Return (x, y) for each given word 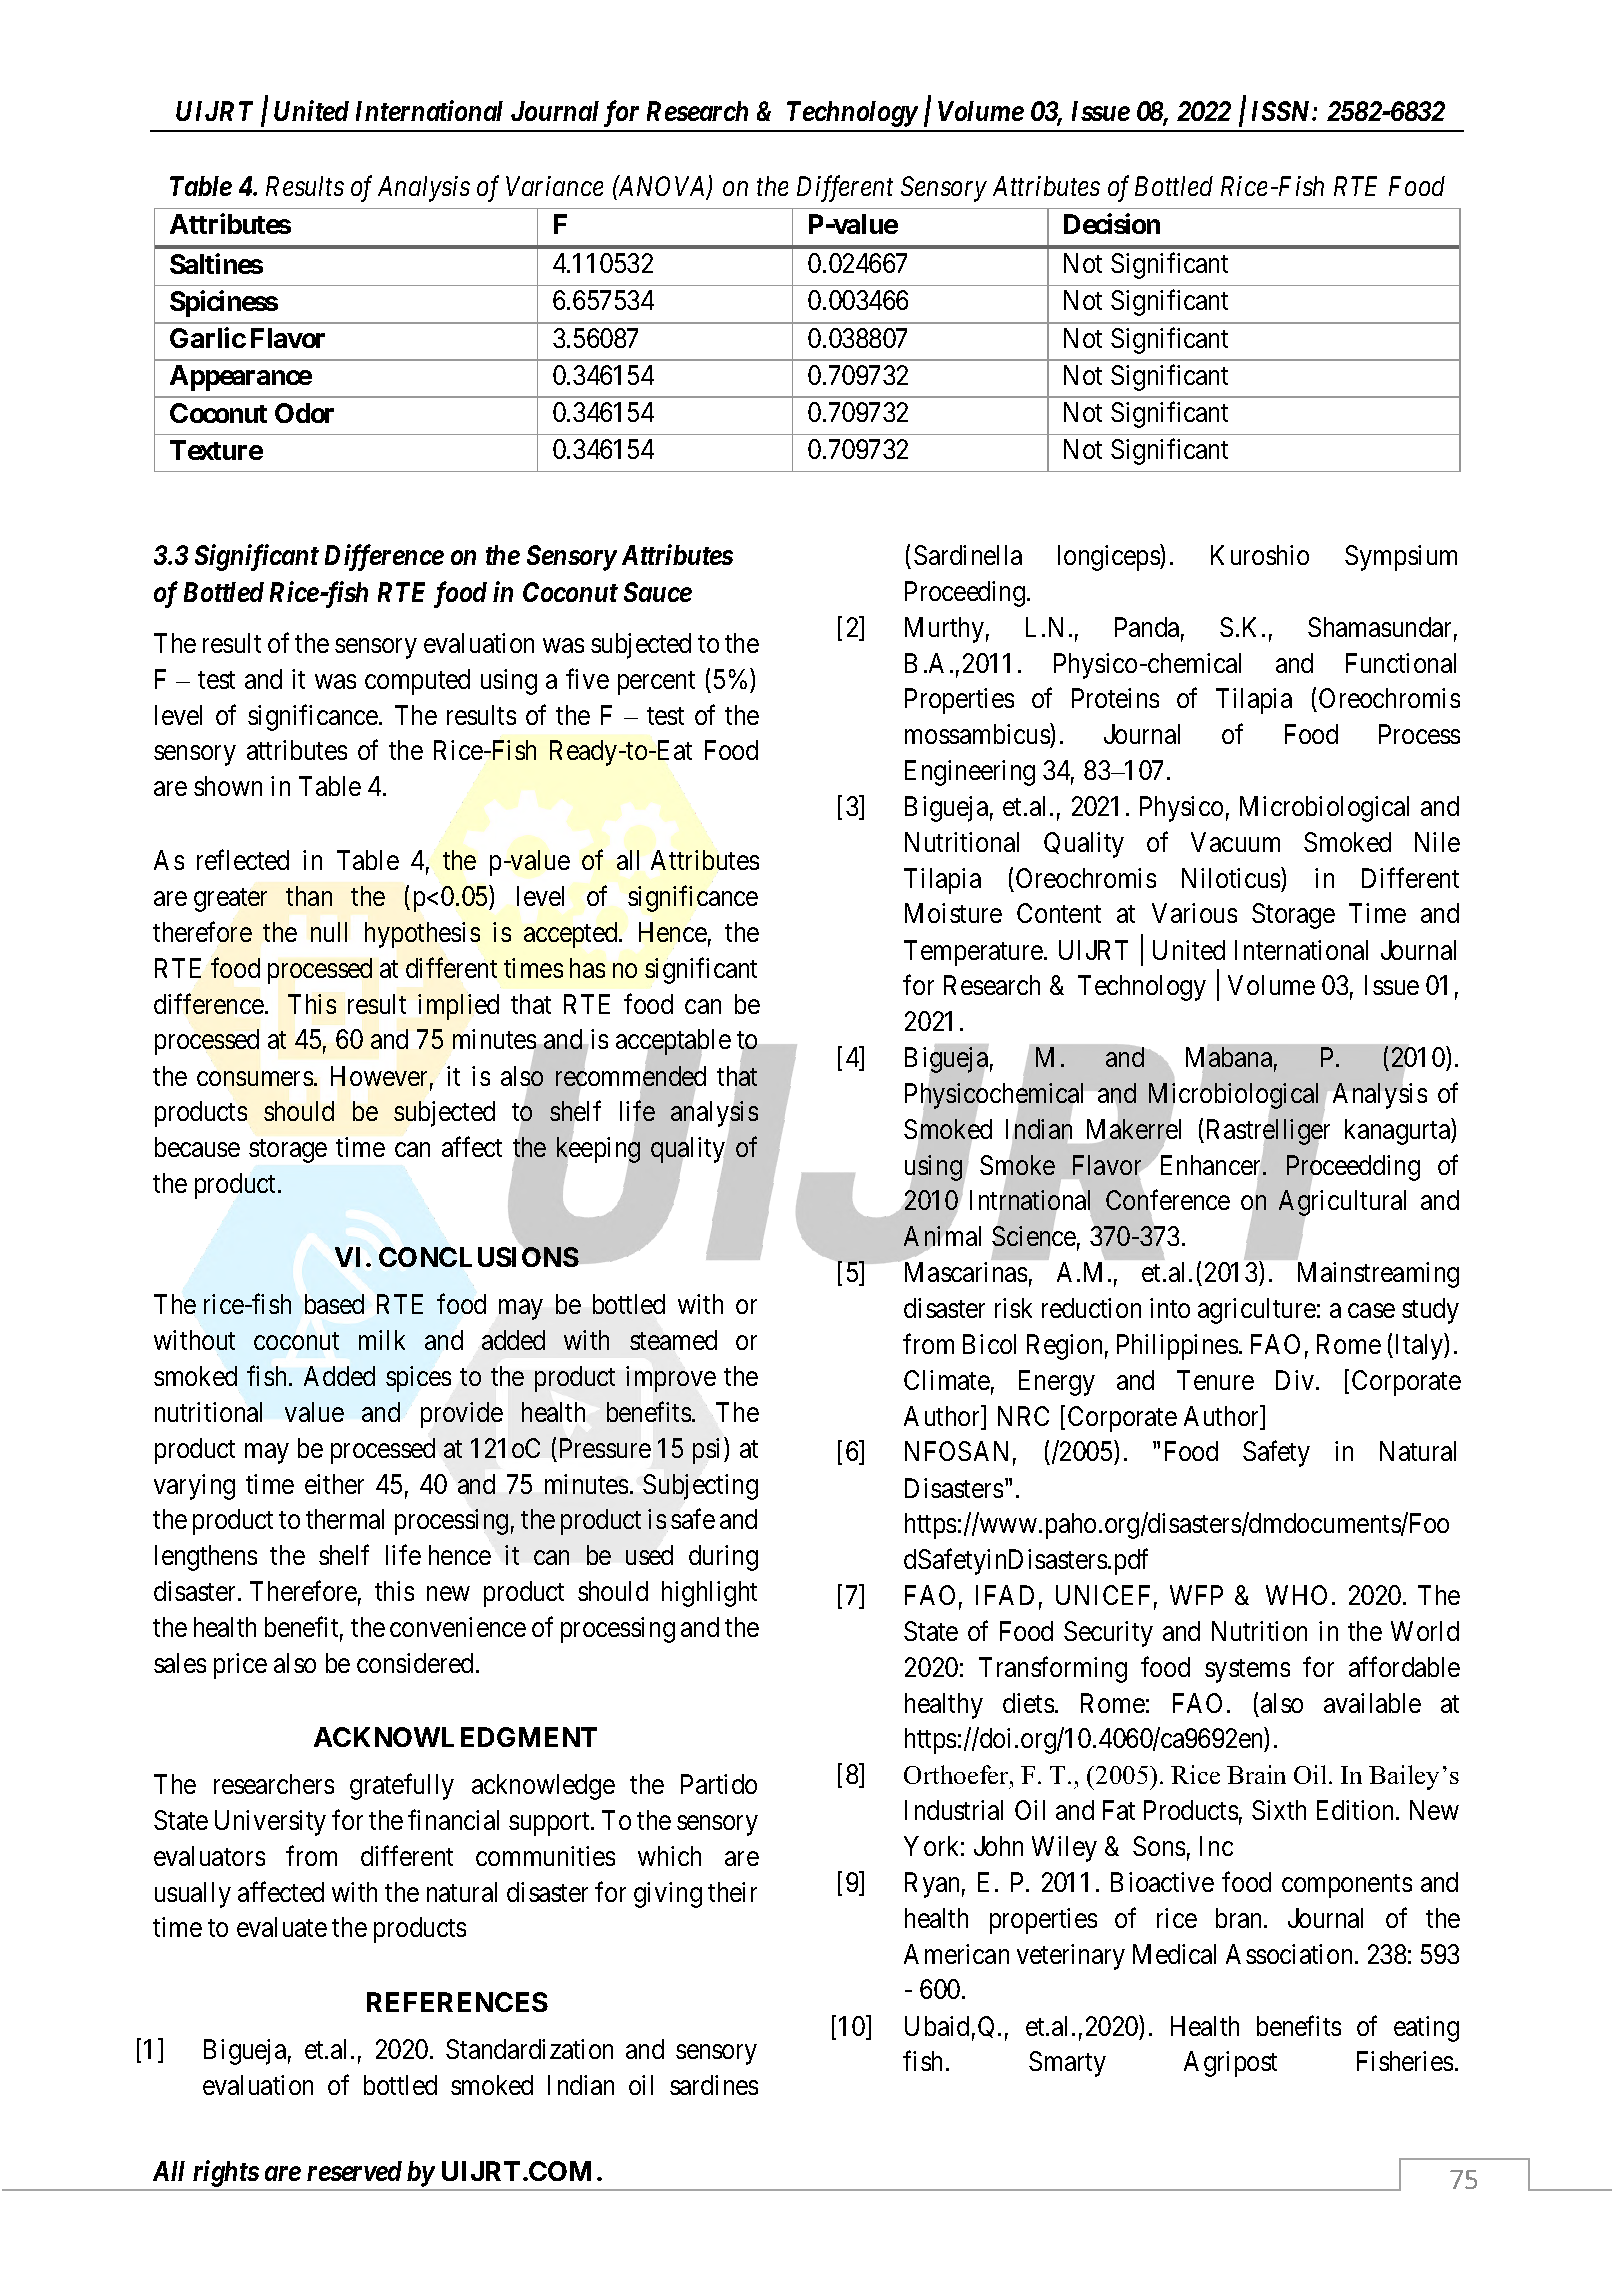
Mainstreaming (1378, 1275)
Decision (1112, 223)
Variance (554, 186)
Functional (1401, 663)
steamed (673, 1340)
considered (415, 1663)
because (197, 1147)
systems (1247, 1671)
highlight (709, 1594)
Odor (304, 413)
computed (417, 682)
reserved (354, 2171)
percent (656, 683)
